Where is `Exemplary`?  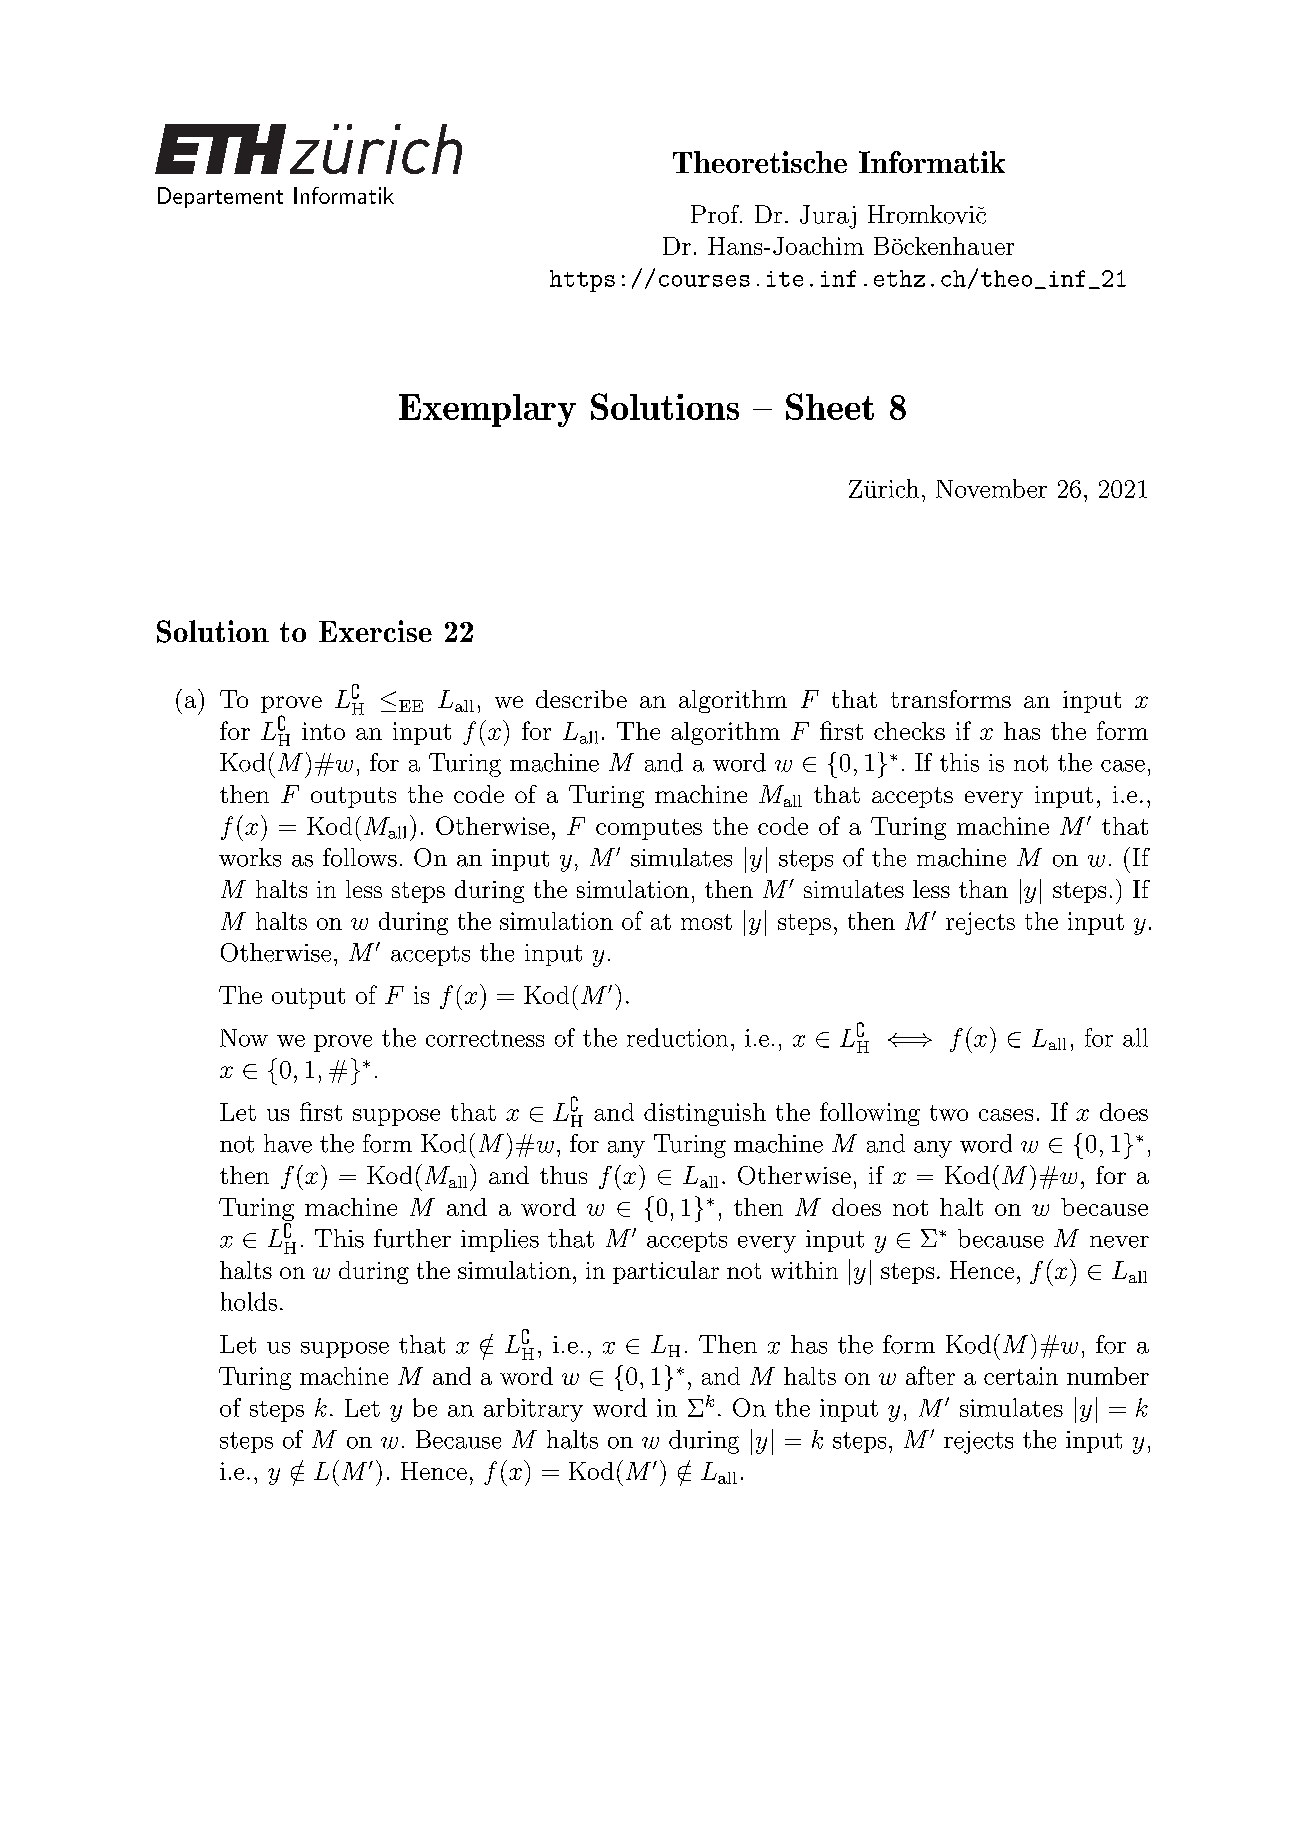
Exemplary is located at coordinates (487, 410).
